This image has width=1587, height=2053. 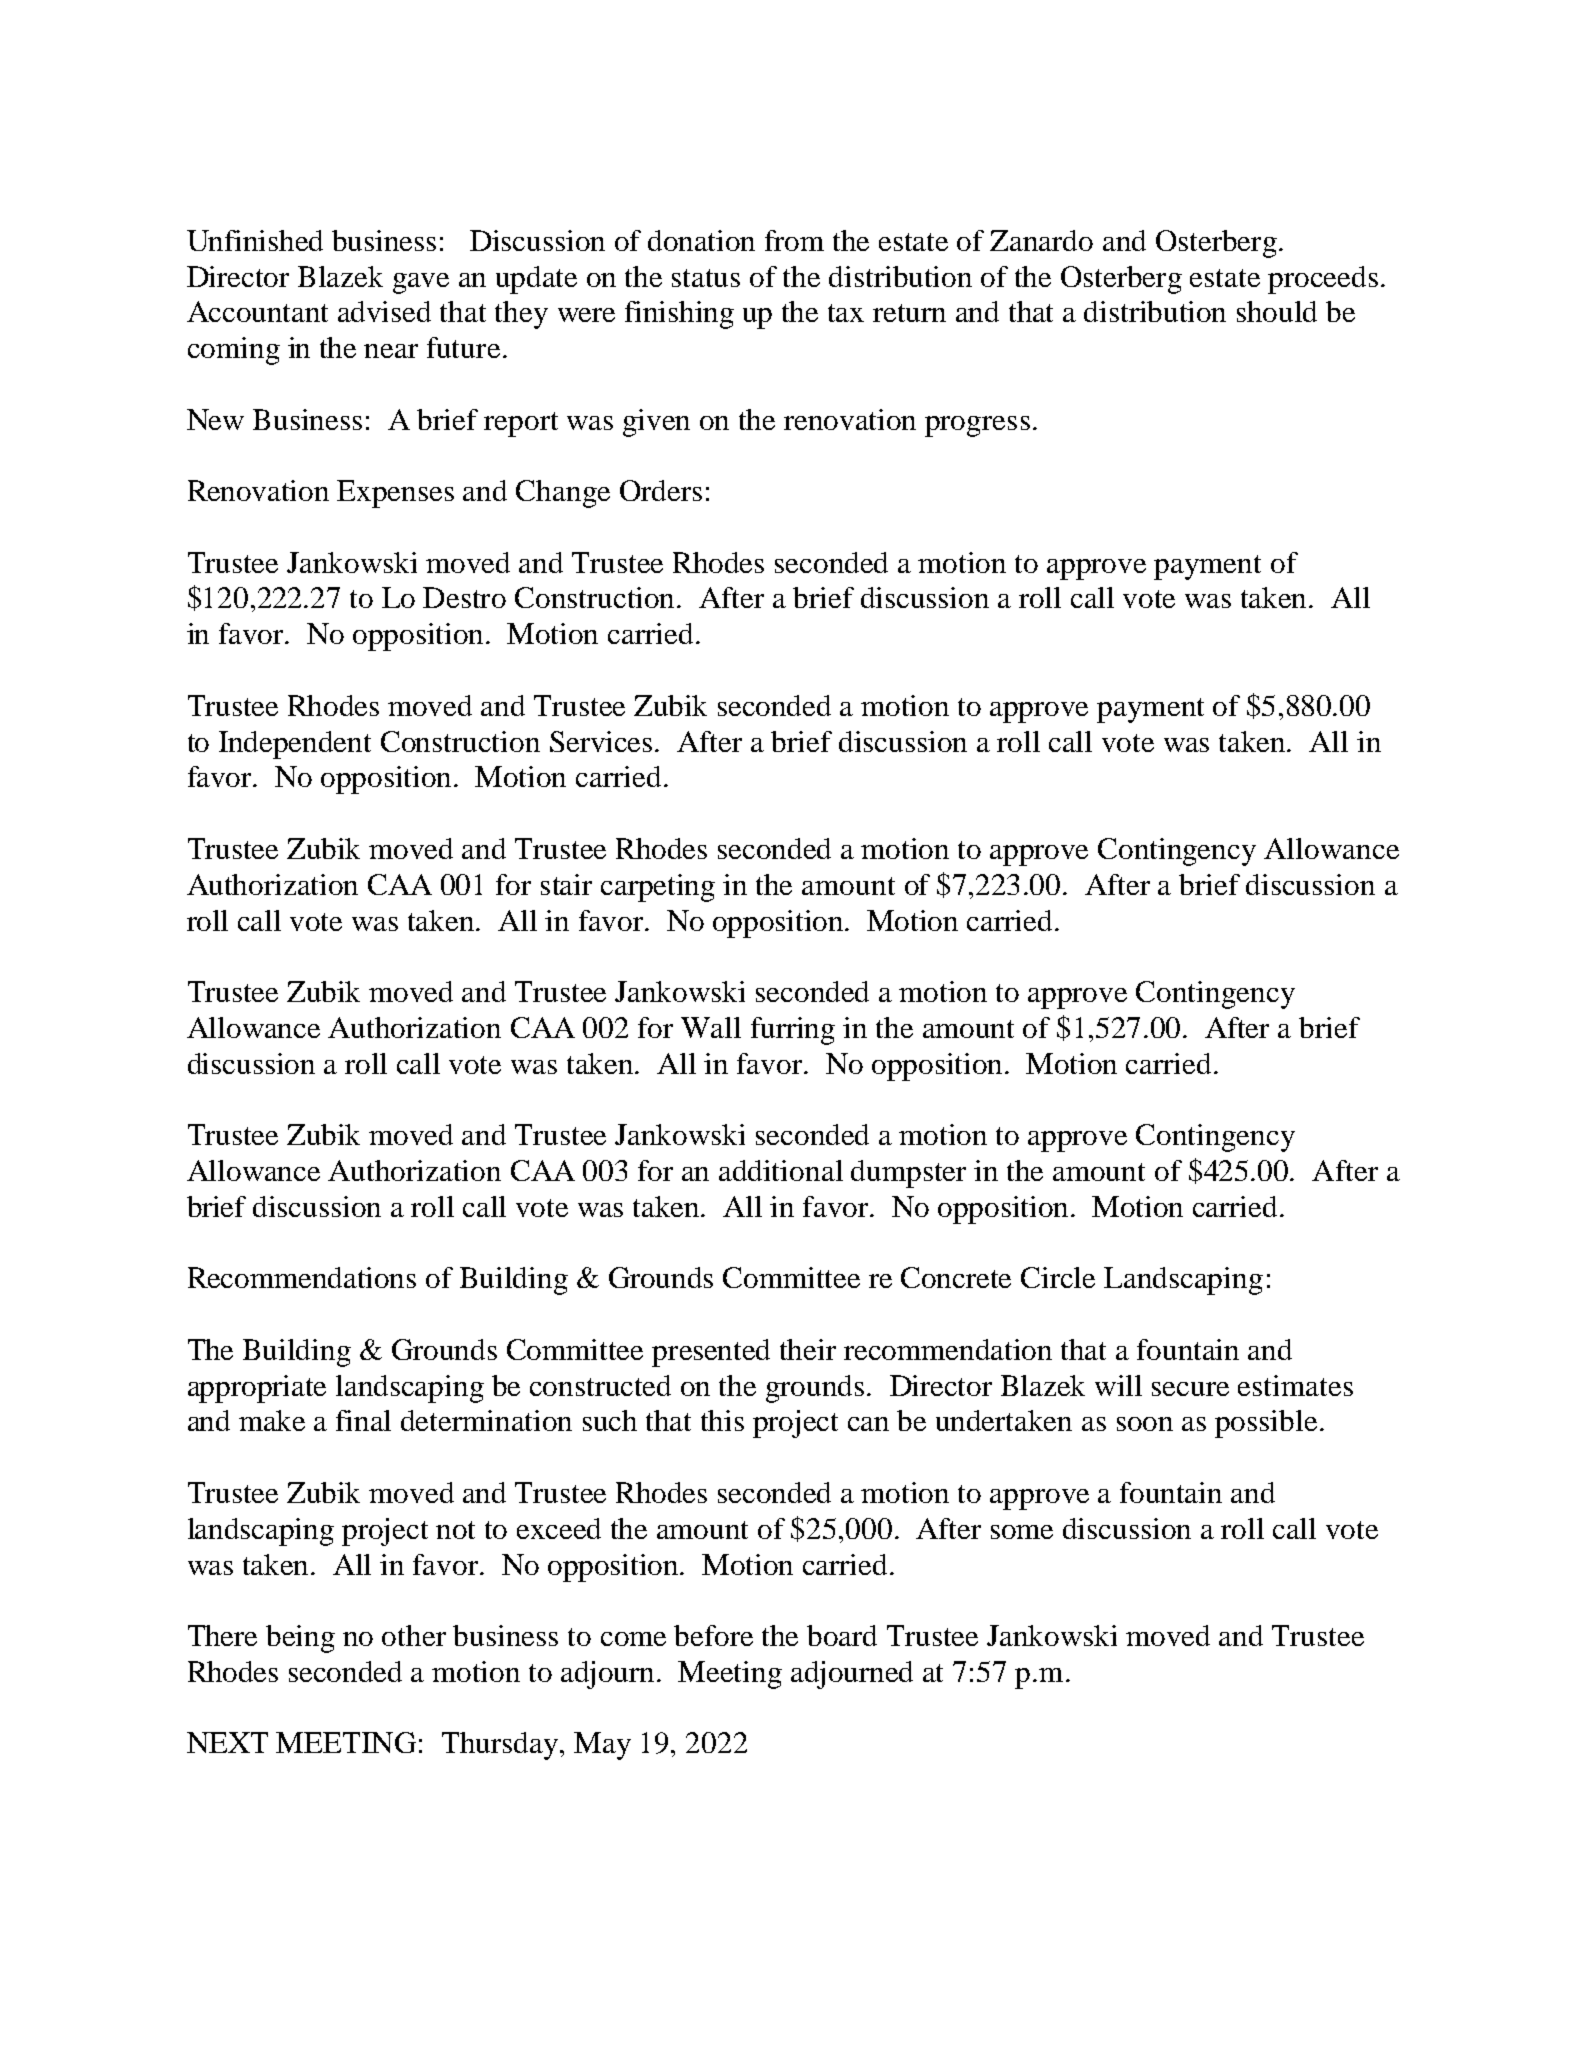 What do you see at coordinates (722, 1420) in the image?
I see `this` at bounding box center [722, 1420].
